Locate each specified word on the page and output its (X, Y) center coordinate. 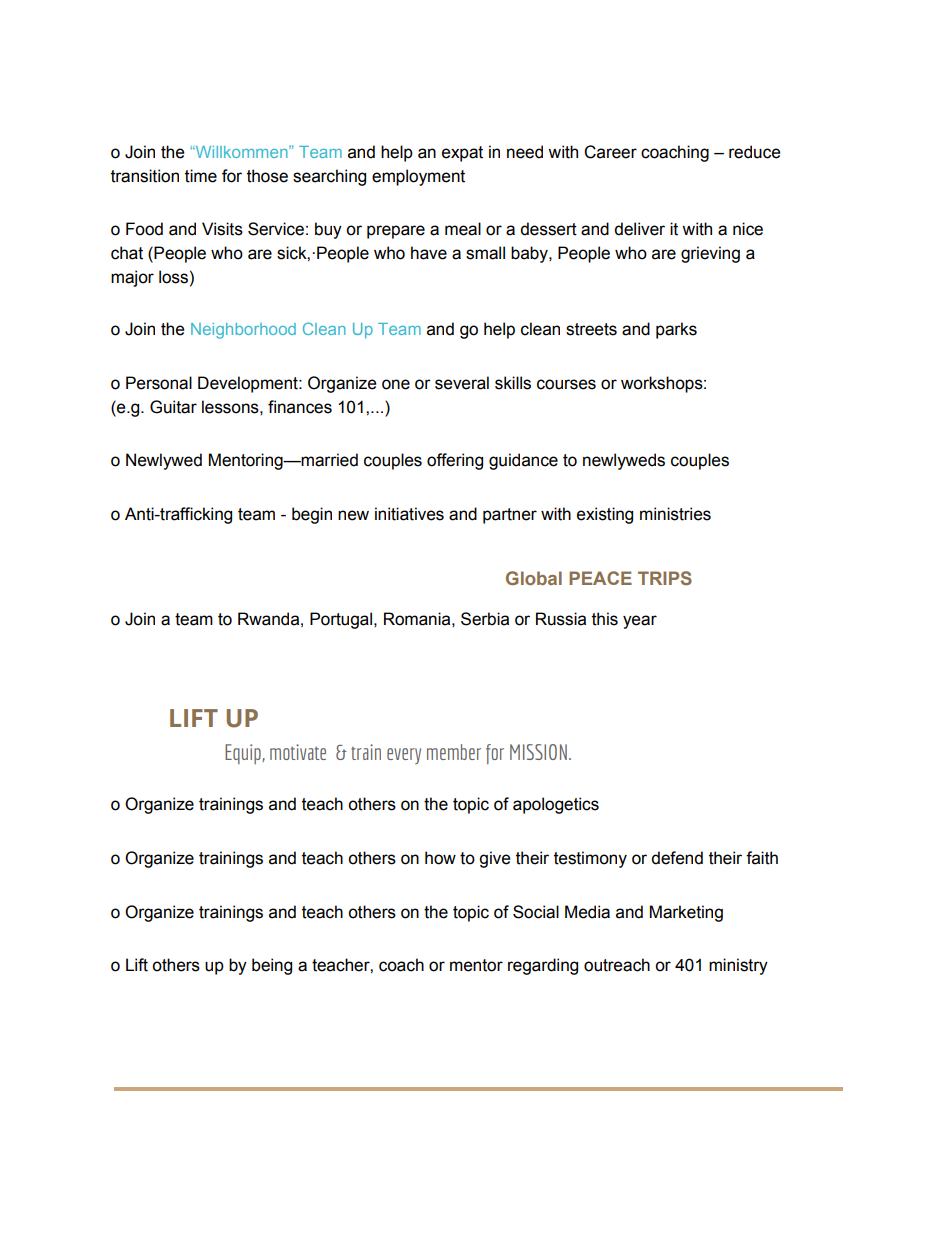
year (640, 622)
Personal (159, 383)
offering (455, 461)
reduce (754, 152)
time (201, 176)
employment (418, 177)
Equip (244, 754)
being (272, 966)
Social (536, 912)
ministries (675, 514)
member (454, 752)
